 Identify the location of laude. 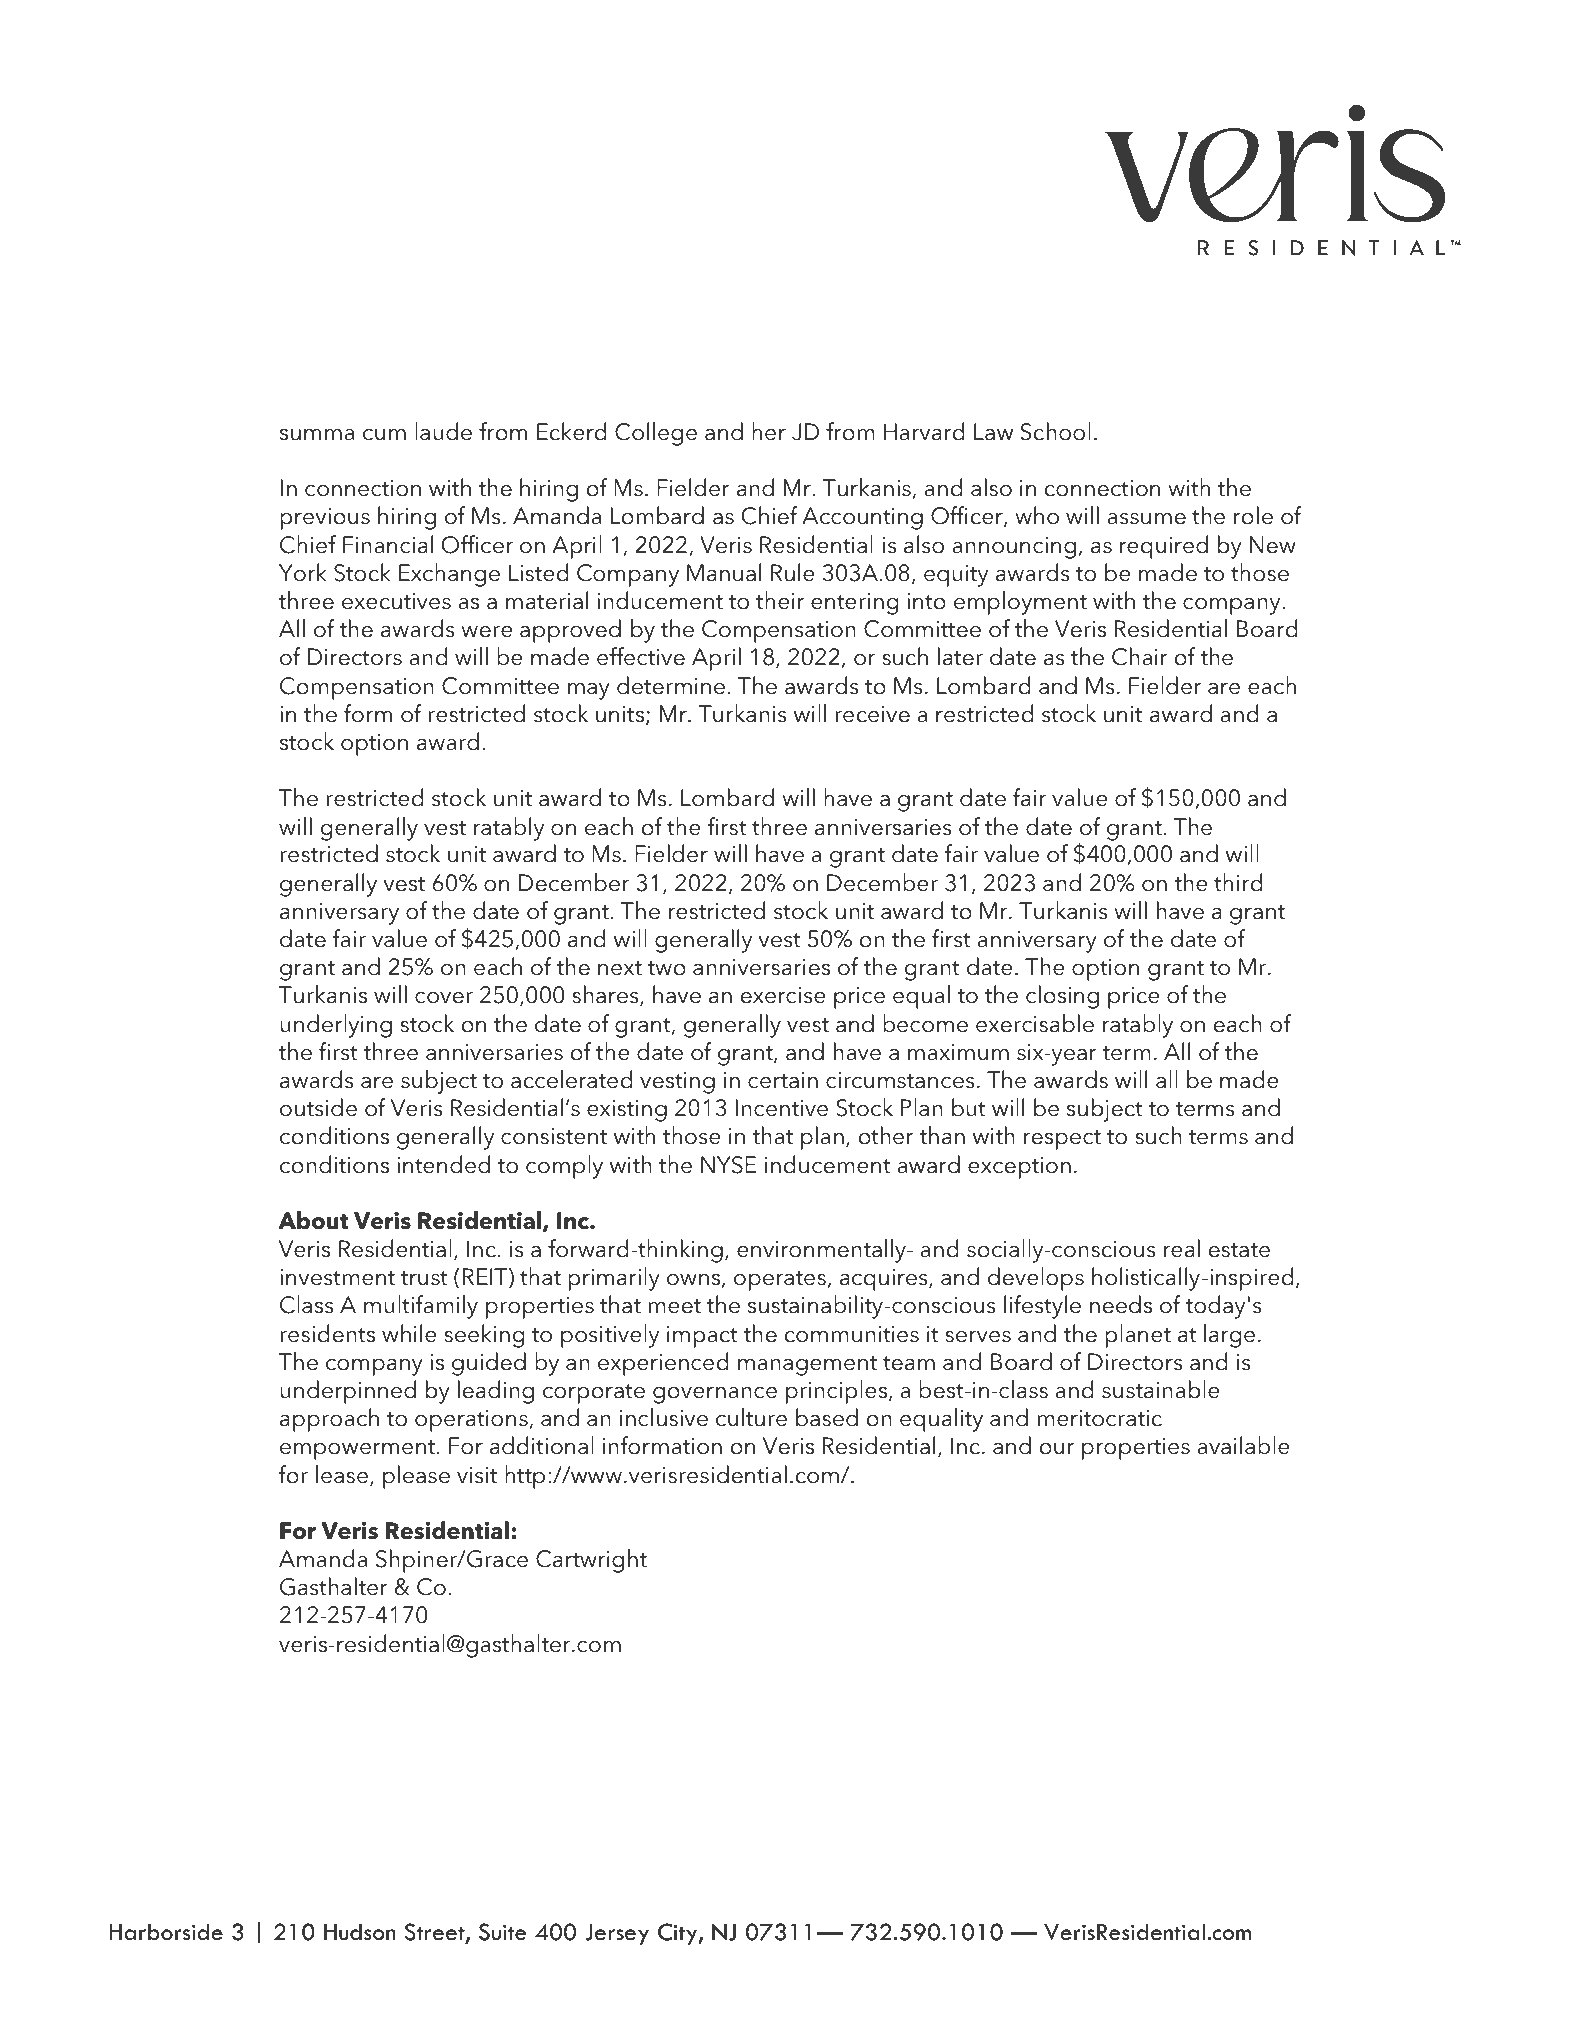
(443, 431).
